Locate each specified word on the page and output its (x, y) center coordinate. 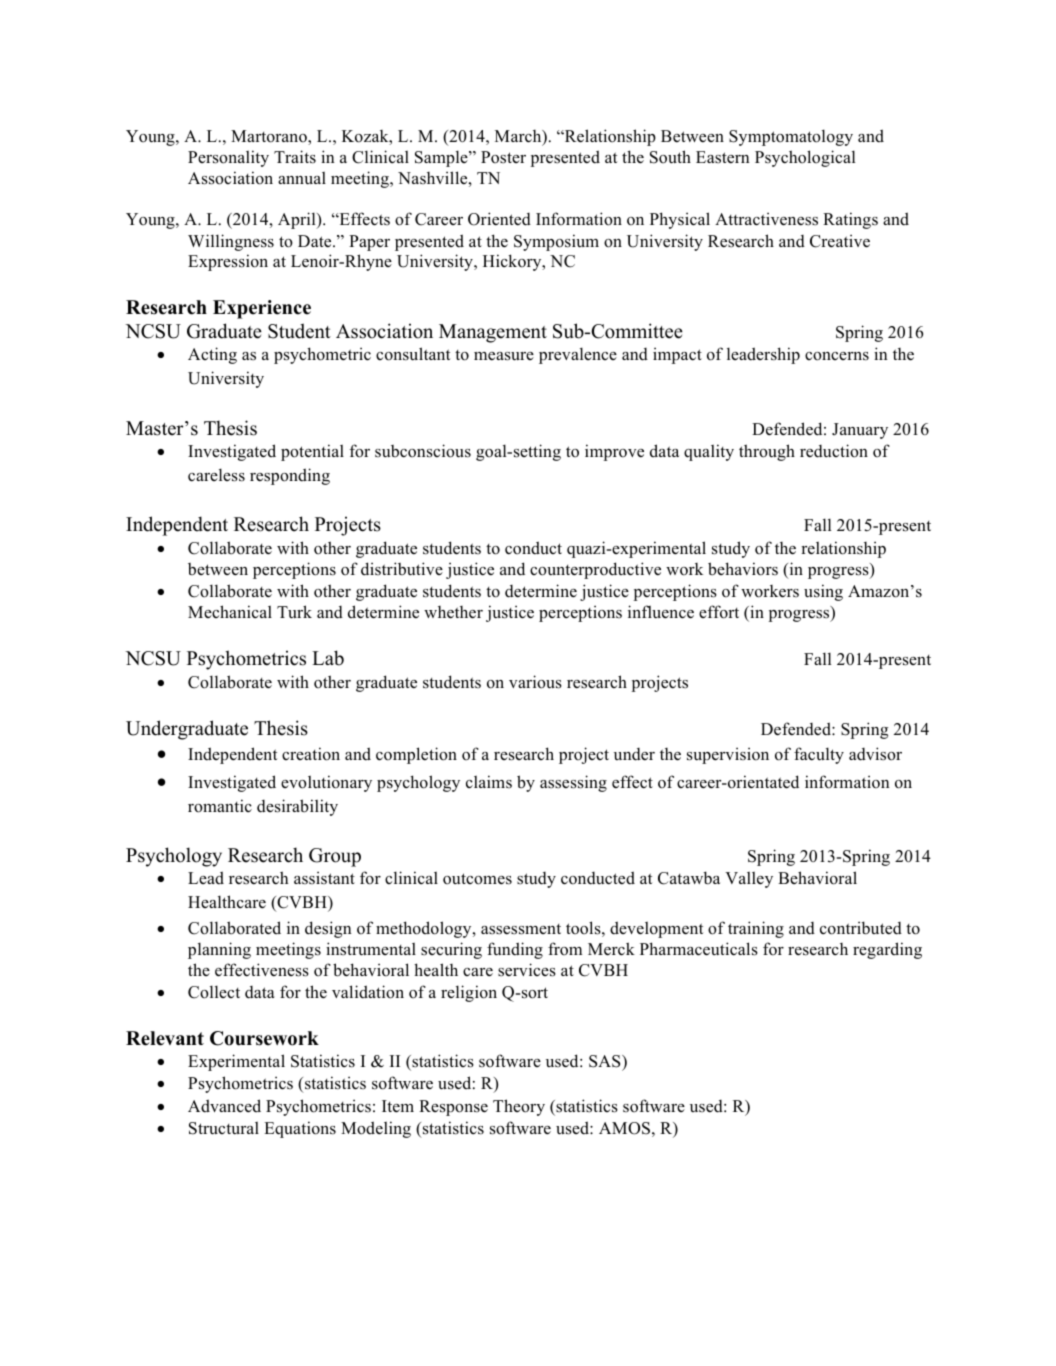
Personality (228, 158)
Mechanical (230, 611)
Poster (503, 157)
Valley (749, 880)
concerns (837, 356)
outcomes (477, 879)
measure (504, 356)
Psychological (805, 158)
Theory (519, 1107)
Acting (212, 355)
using (823, 592)
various (535, 682)
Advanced (224, 1106)
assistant (324, 877)
